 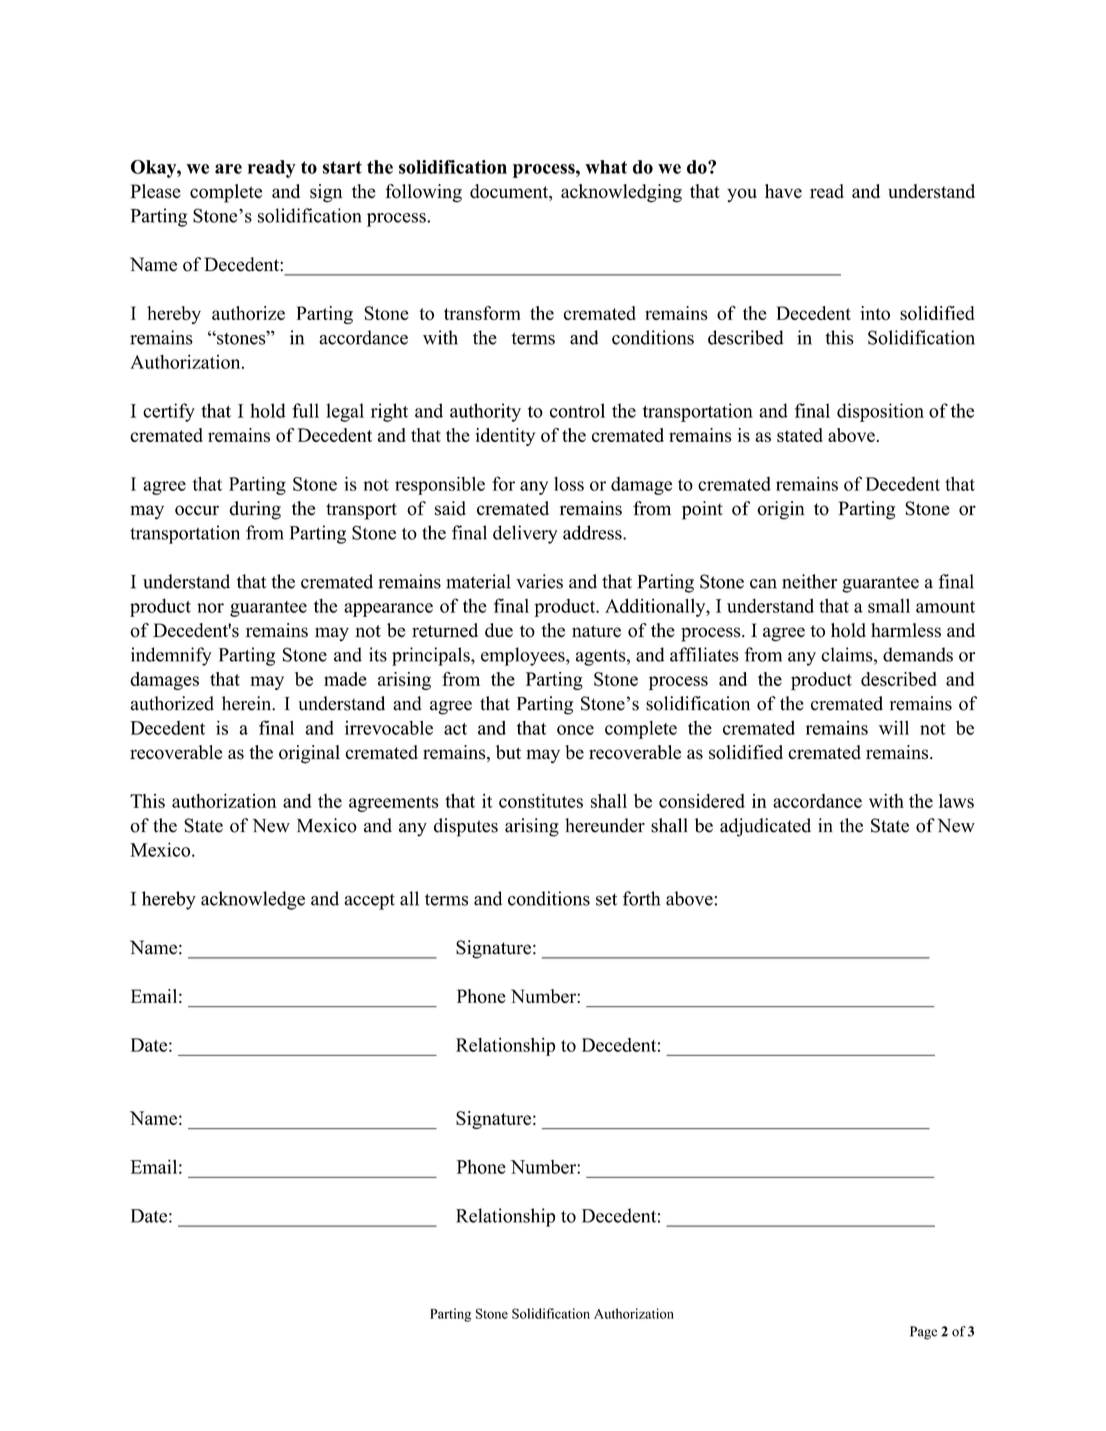 I want to click on varies, so click(x=539, y=581).
